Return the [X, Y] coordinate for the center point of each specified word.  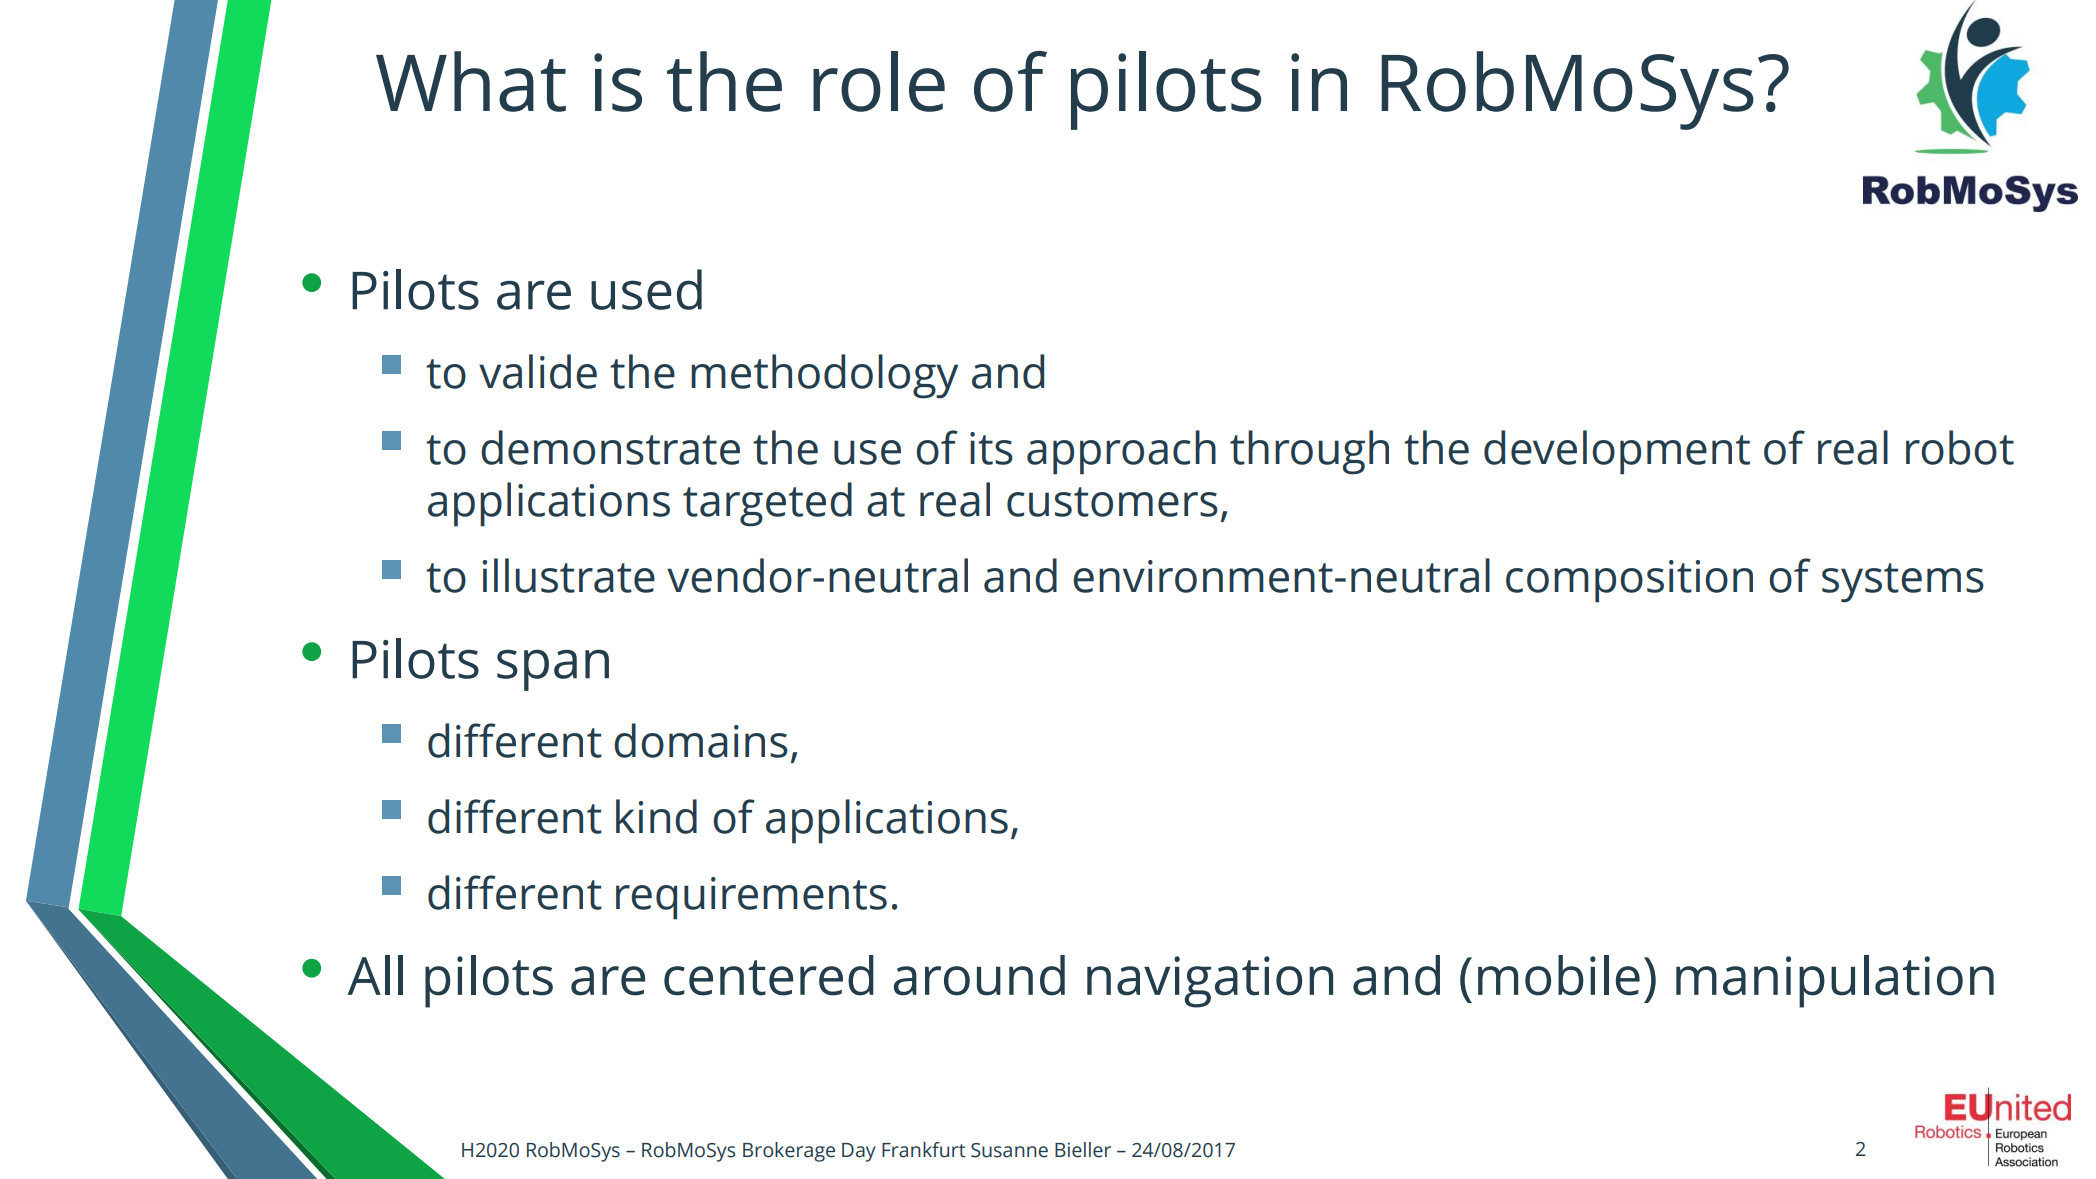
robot [1960, 447]
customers [1112, 502]
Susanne [1009, 1150]
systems [1903, 583]
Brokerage [789, 1152]
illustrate [568, 575]
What [471, 81]
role [879, 81]
